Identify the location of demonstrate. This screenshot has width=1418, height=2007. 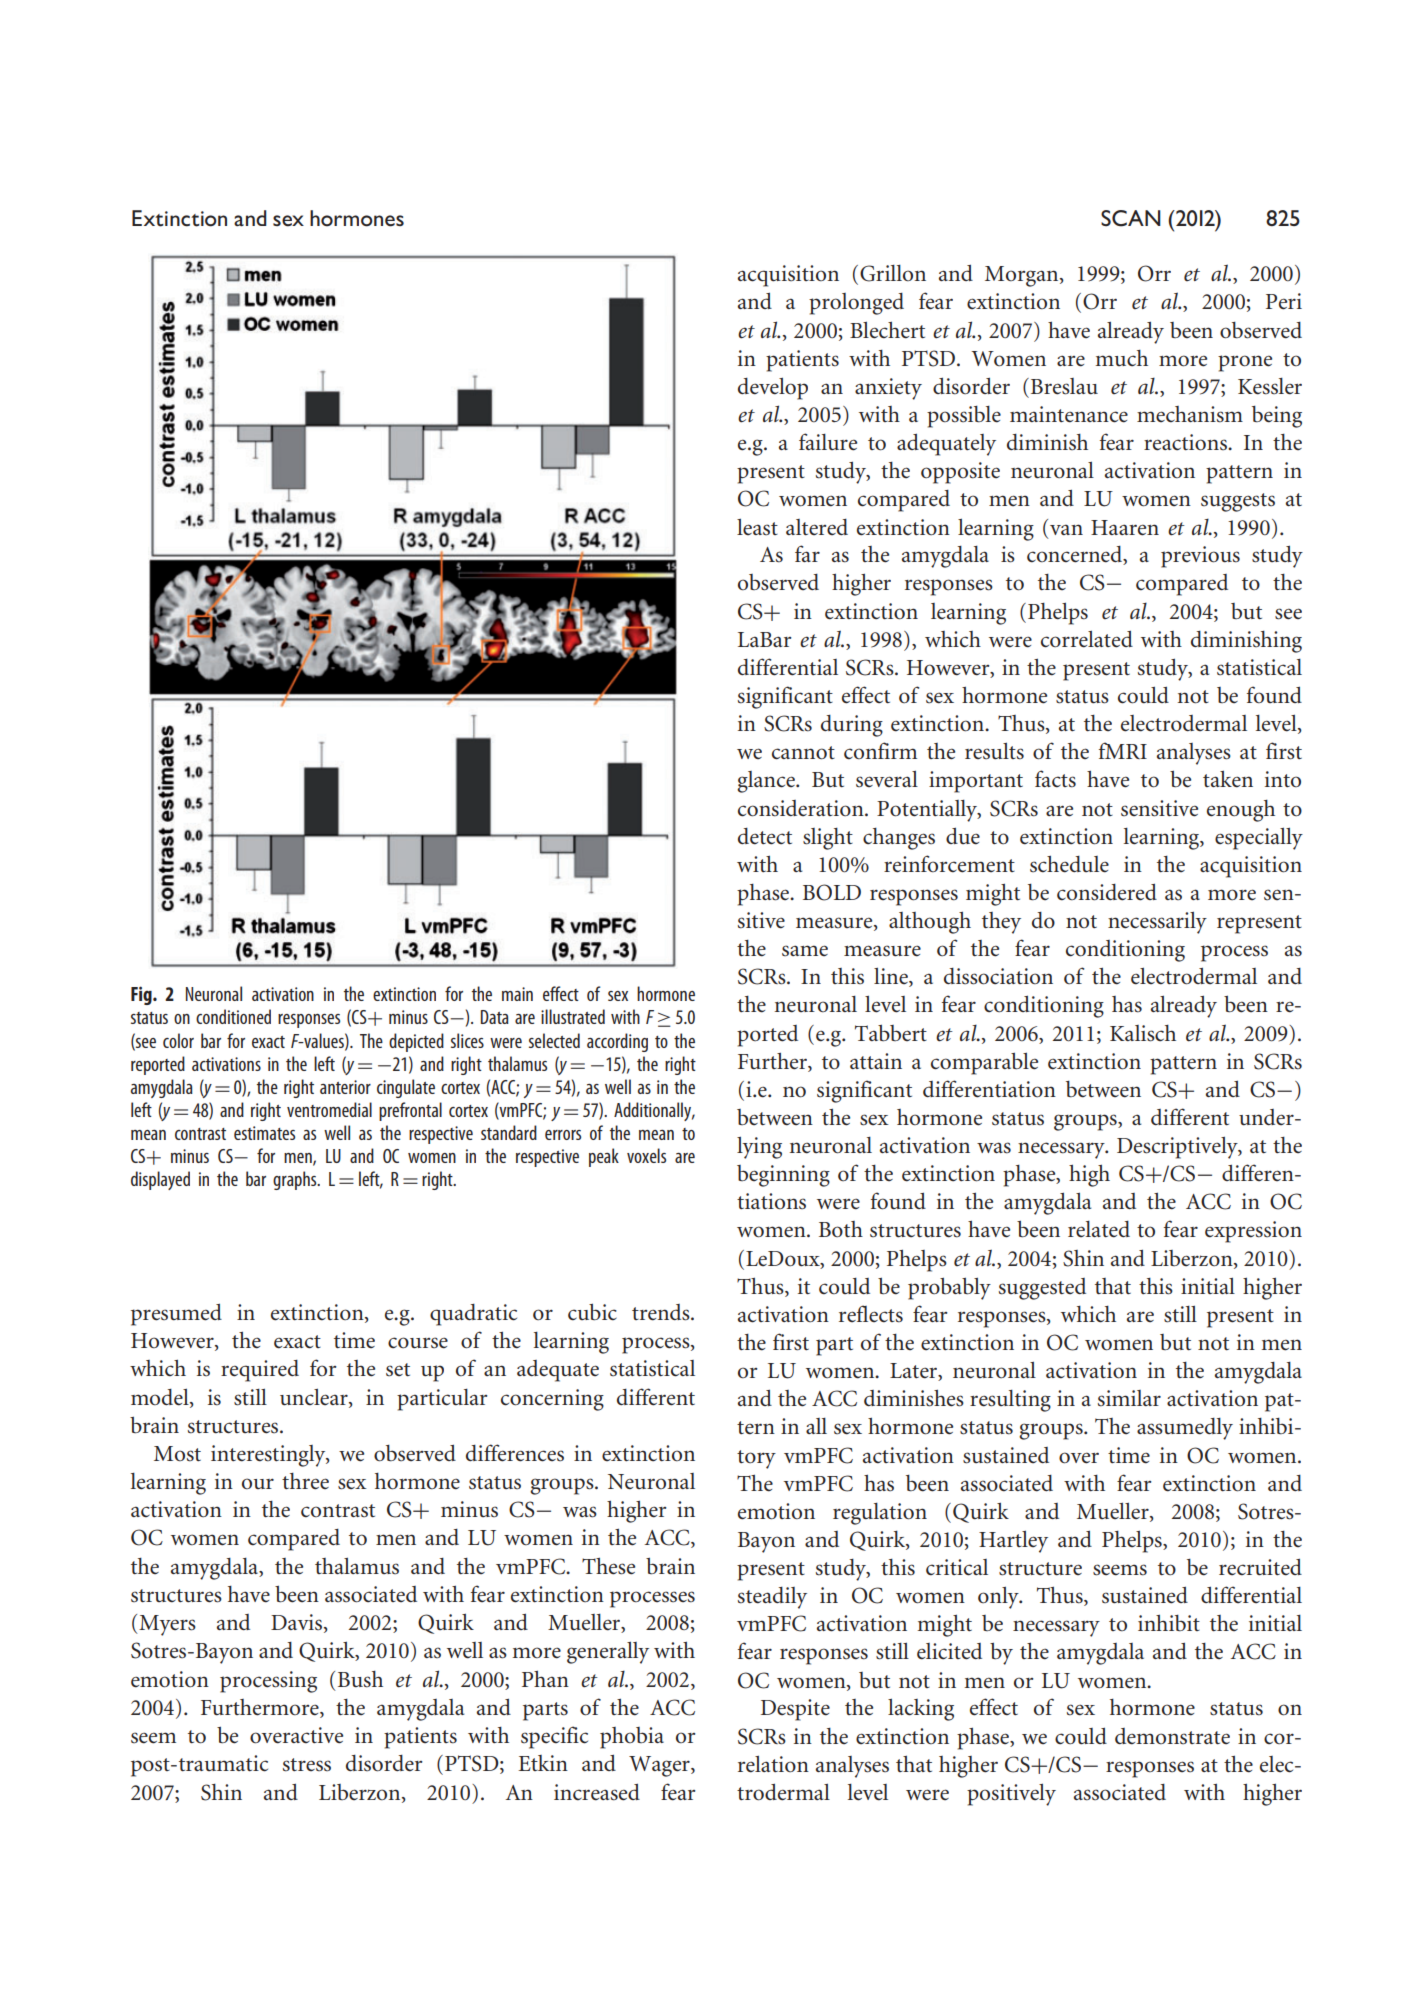
(1172, 1736).
